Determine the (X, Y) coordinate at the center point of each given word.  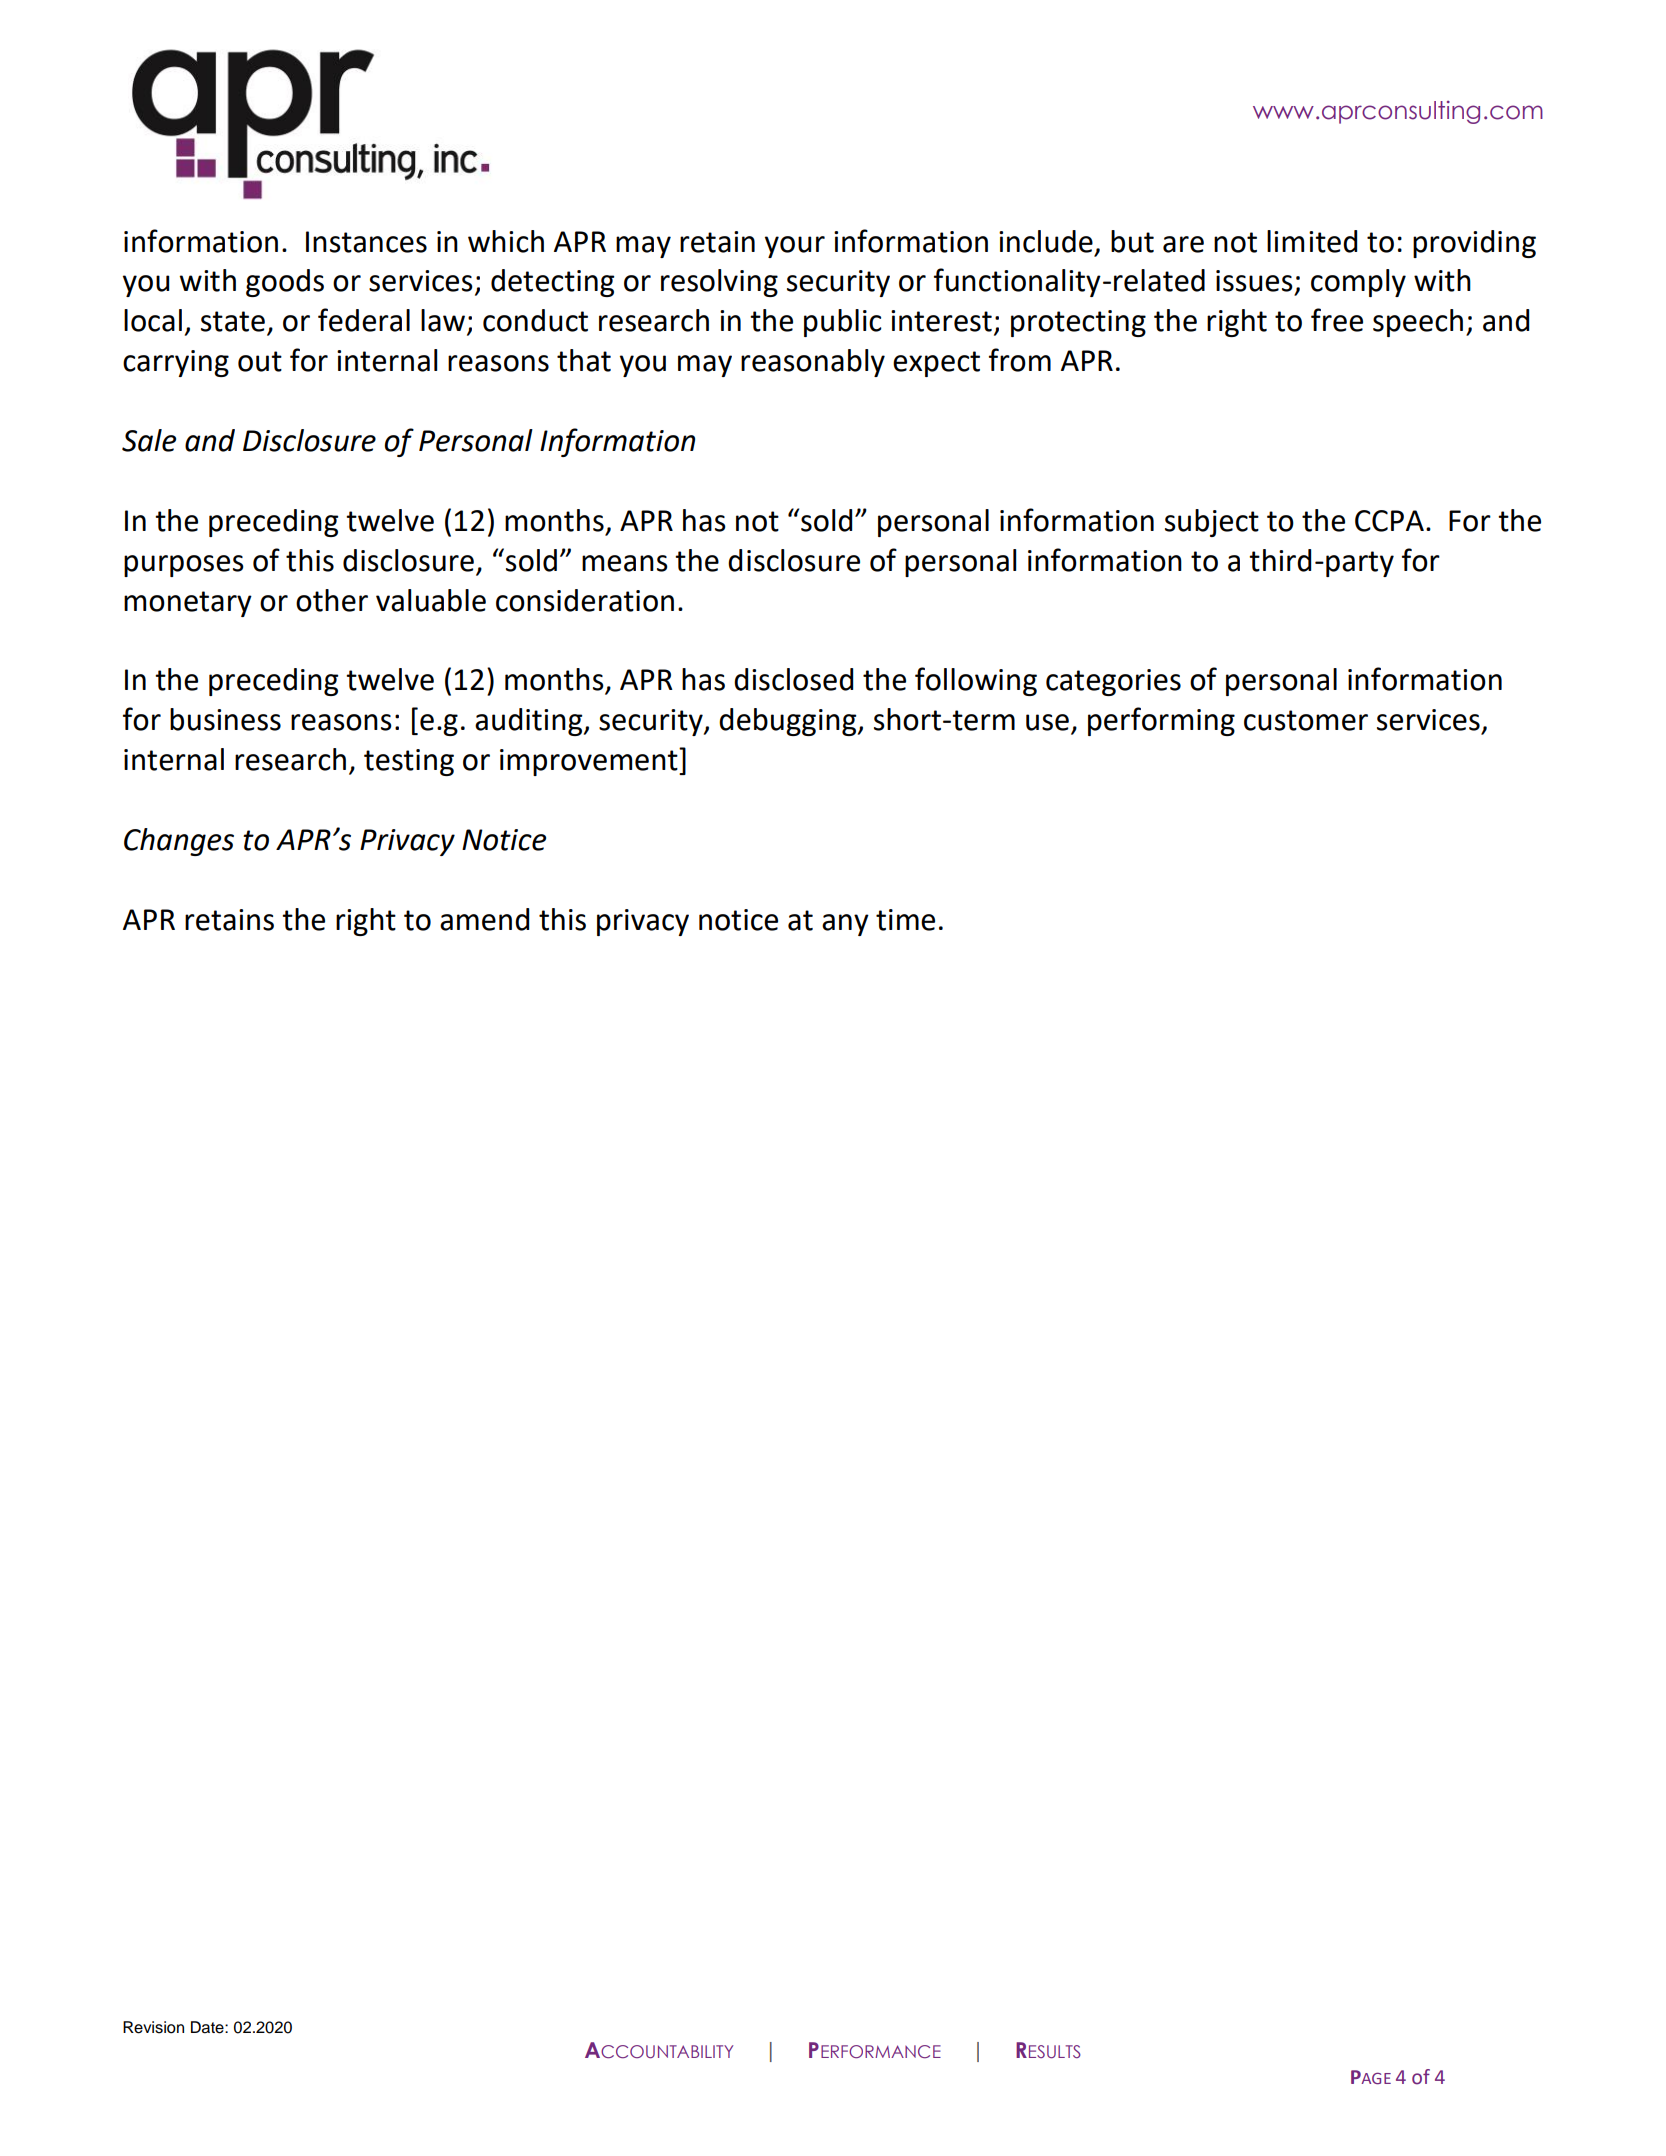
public (843, 323)
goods (285, 283)
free (1337, 320)
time (905, 920)
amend (484, 919)
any (845, 925)
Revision (153, 2027)
